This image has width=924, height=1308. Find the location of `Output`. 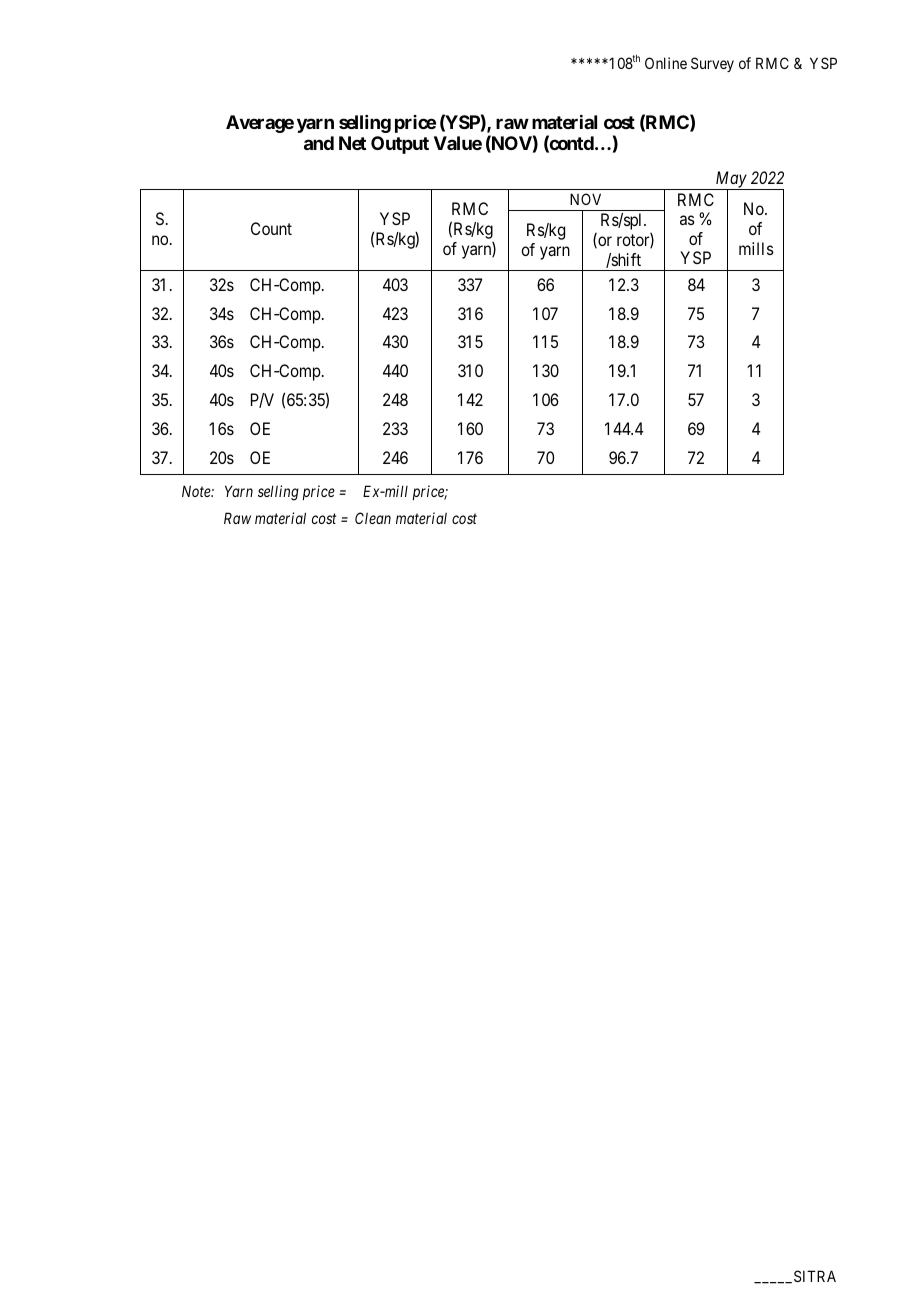

Output is located at coordinates (400, 145).
